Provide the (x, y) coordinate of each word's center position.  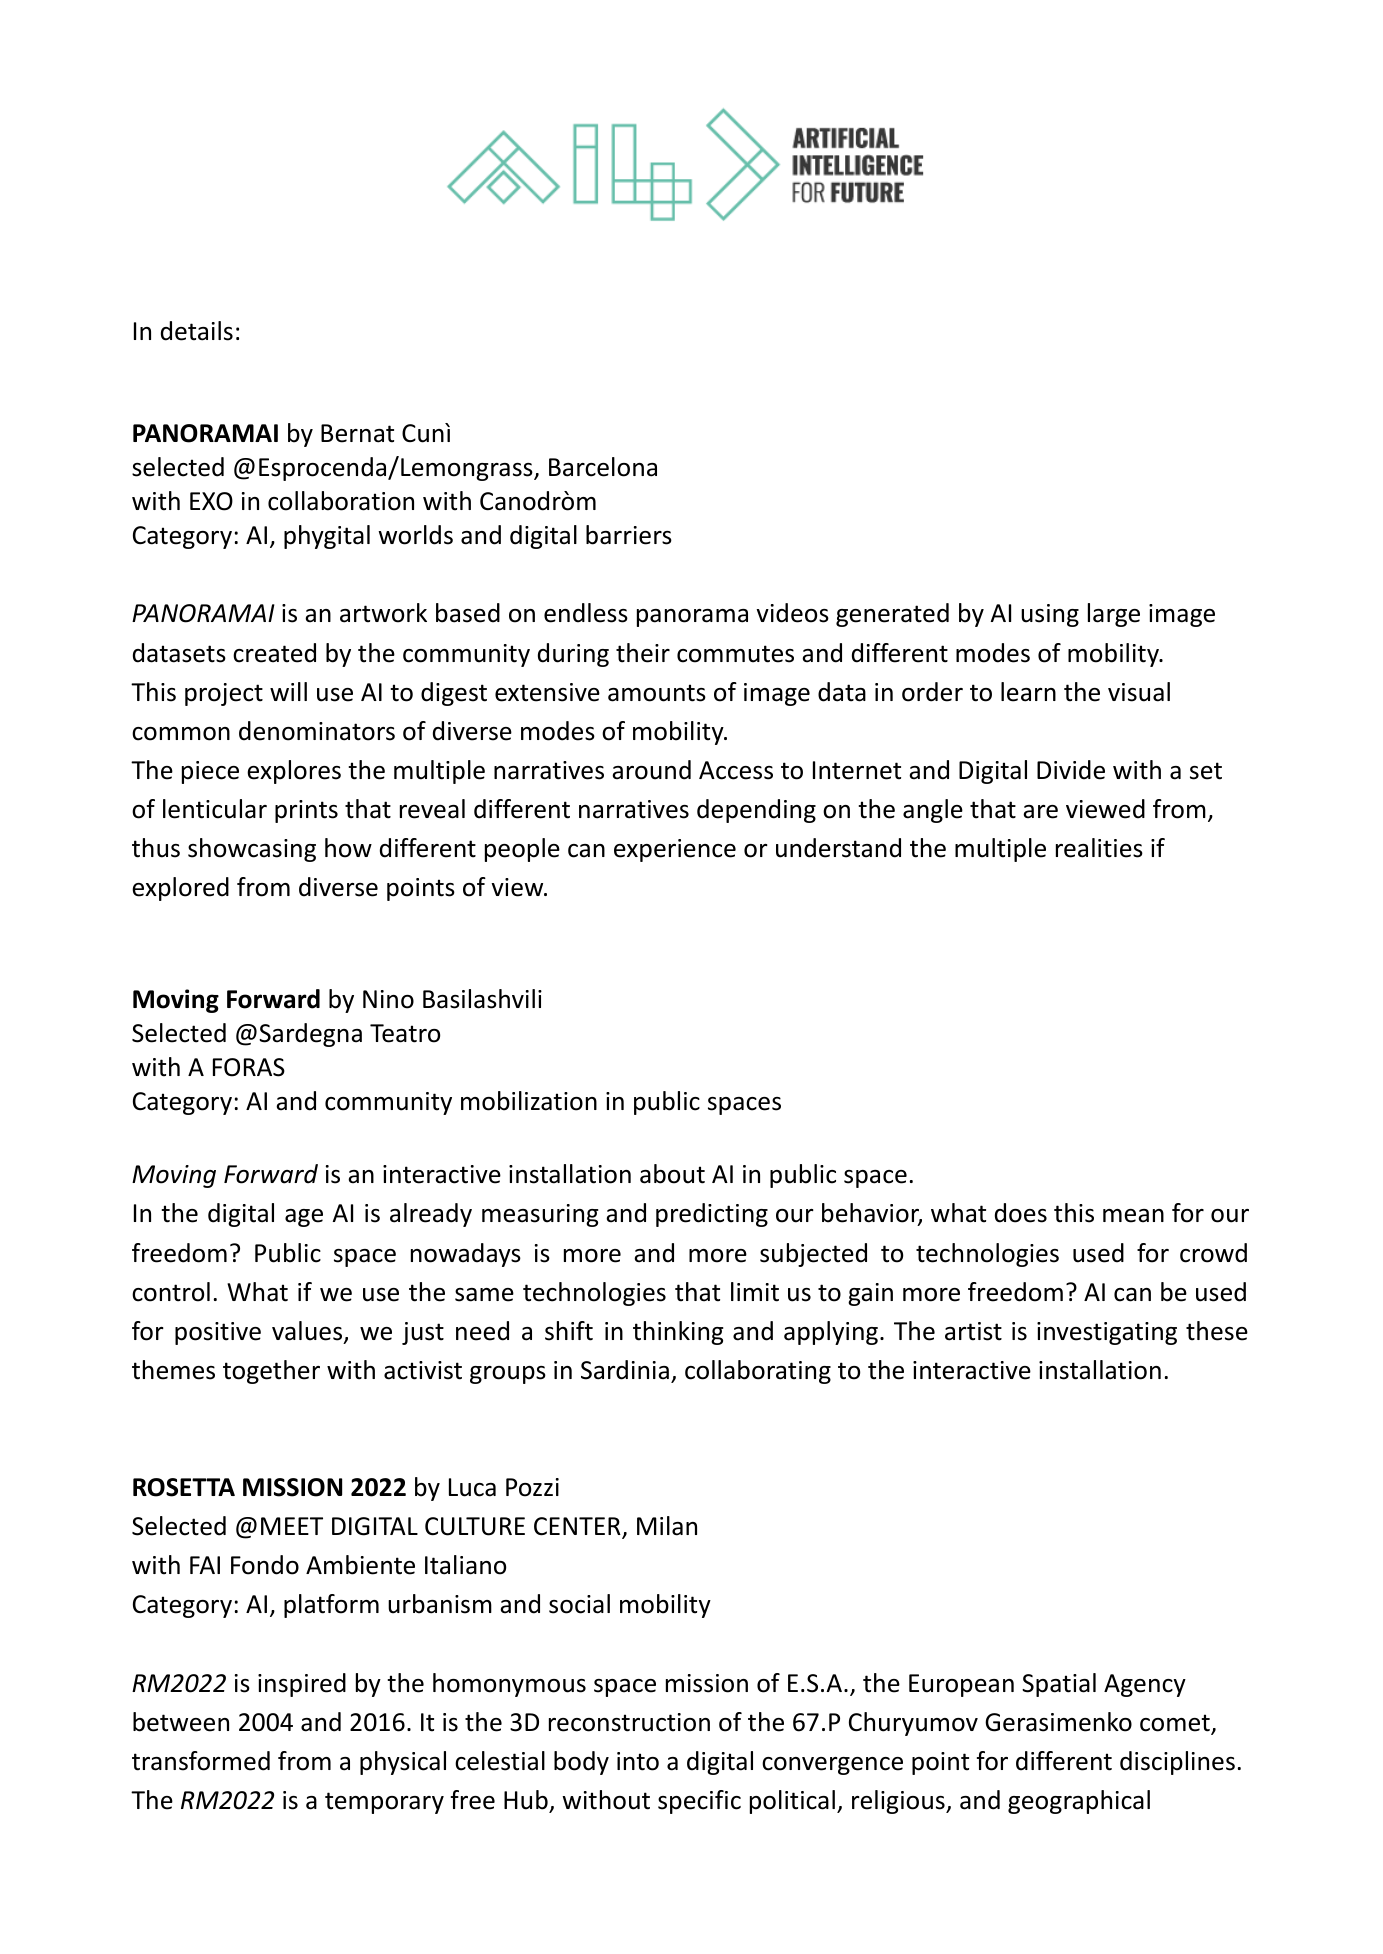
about (672, 1174)
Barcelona (603, 467)
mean (1133, 1216)
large (1114, 615)
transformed (201, 1761)
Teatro (405, 1033)
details (197, 331)
